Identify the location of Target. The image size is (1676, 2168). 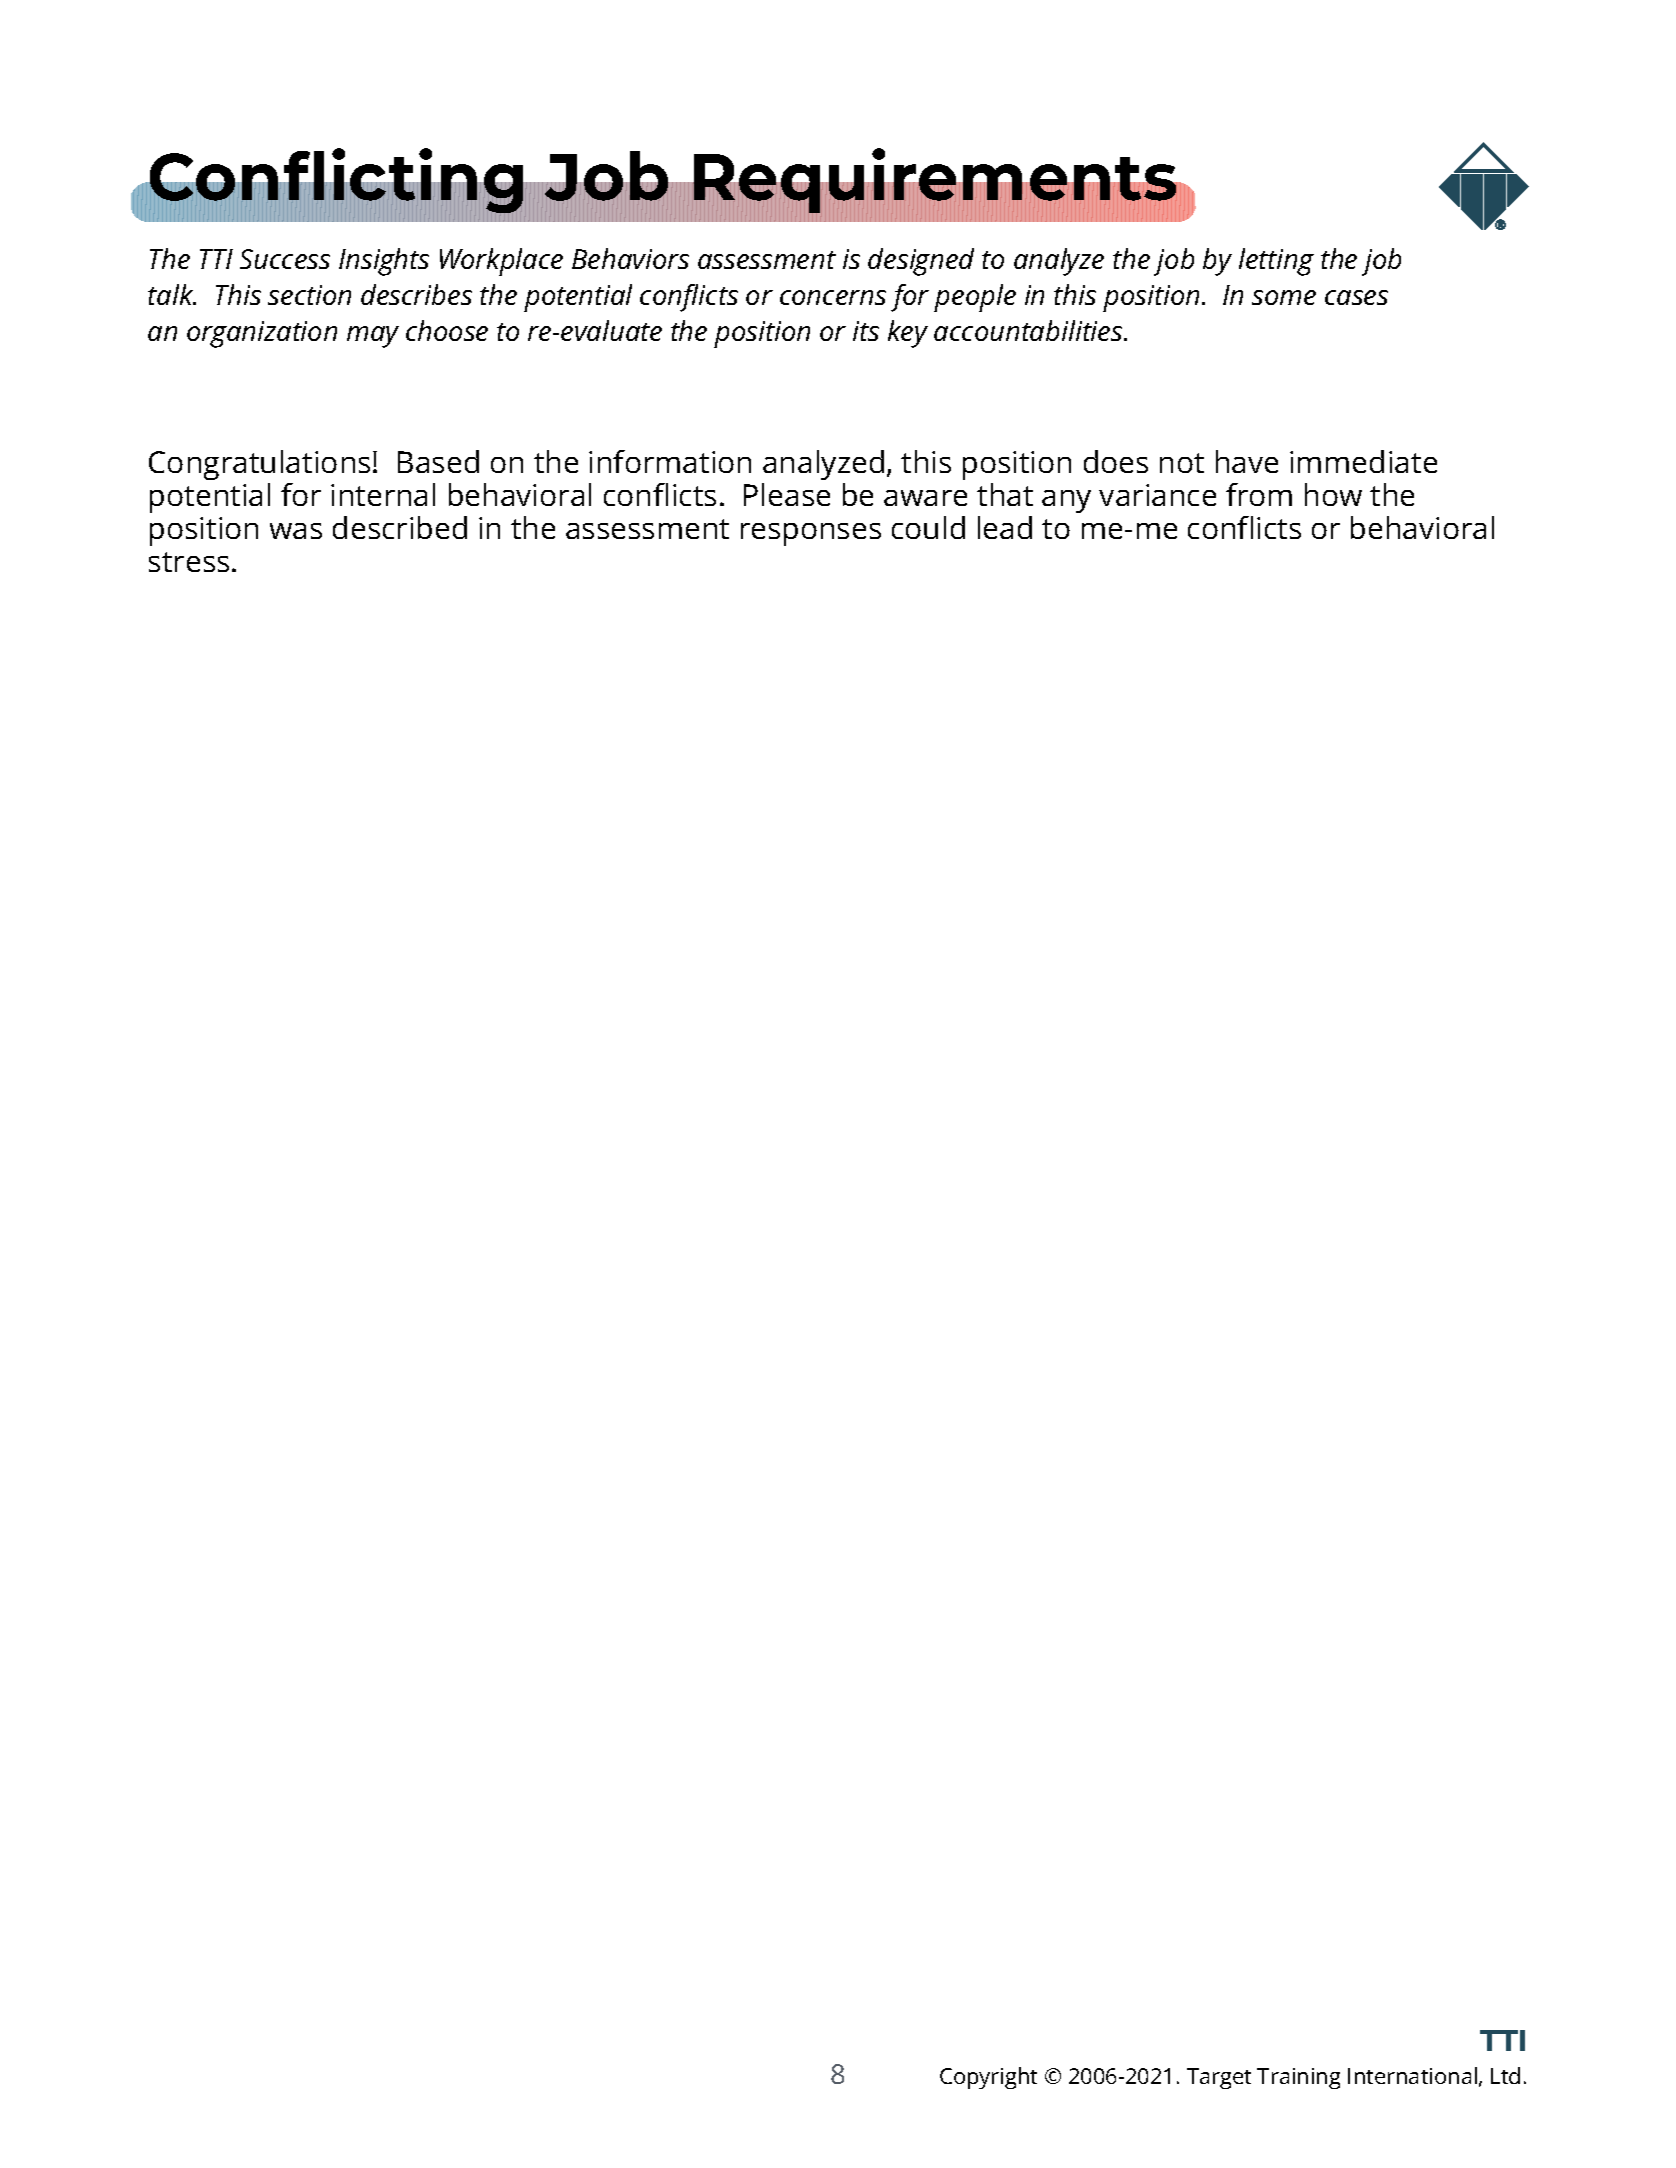
(1219, 2078).
